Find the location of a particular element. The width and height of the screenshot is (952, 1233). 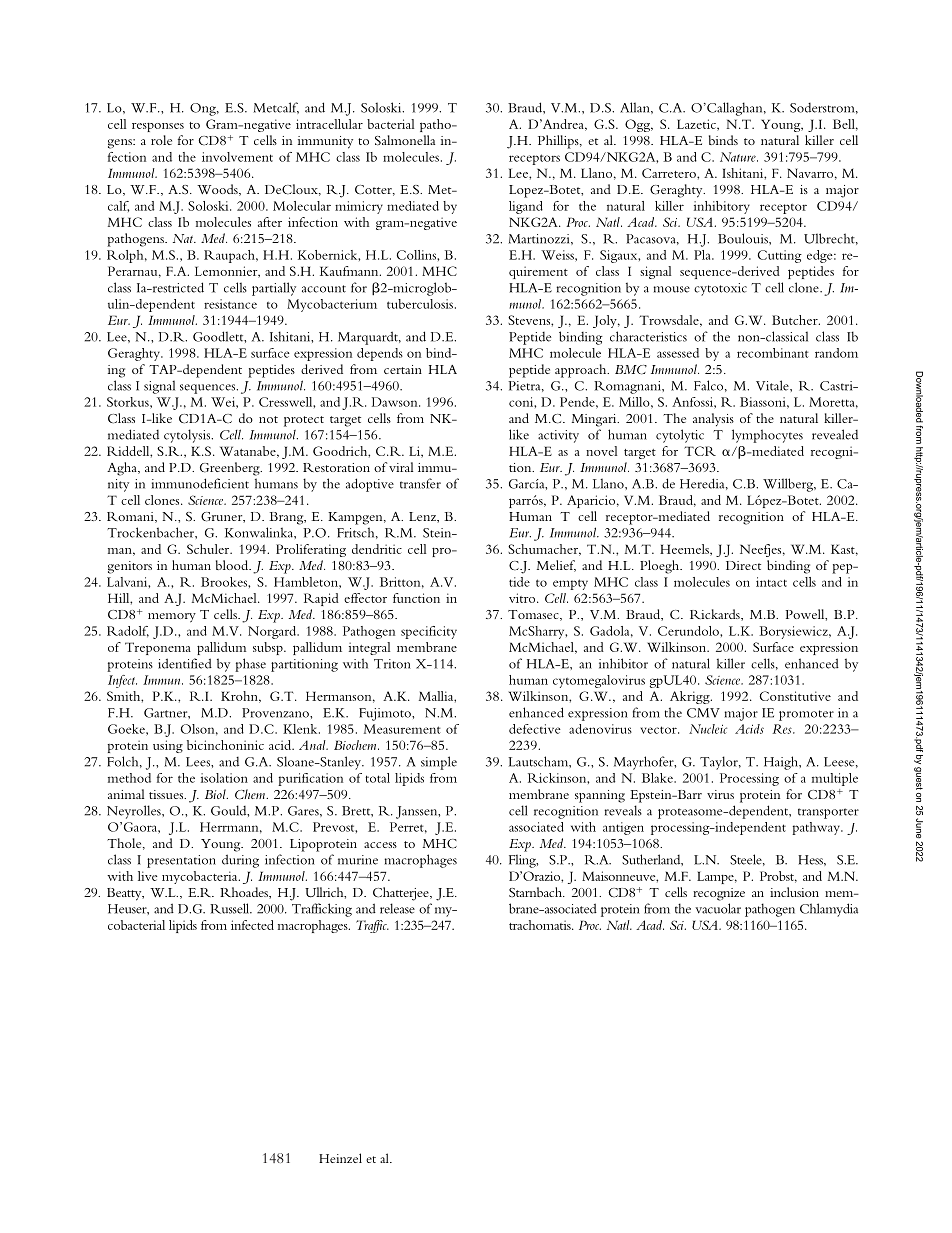

Vitale is located at coordinates (773, 385).
